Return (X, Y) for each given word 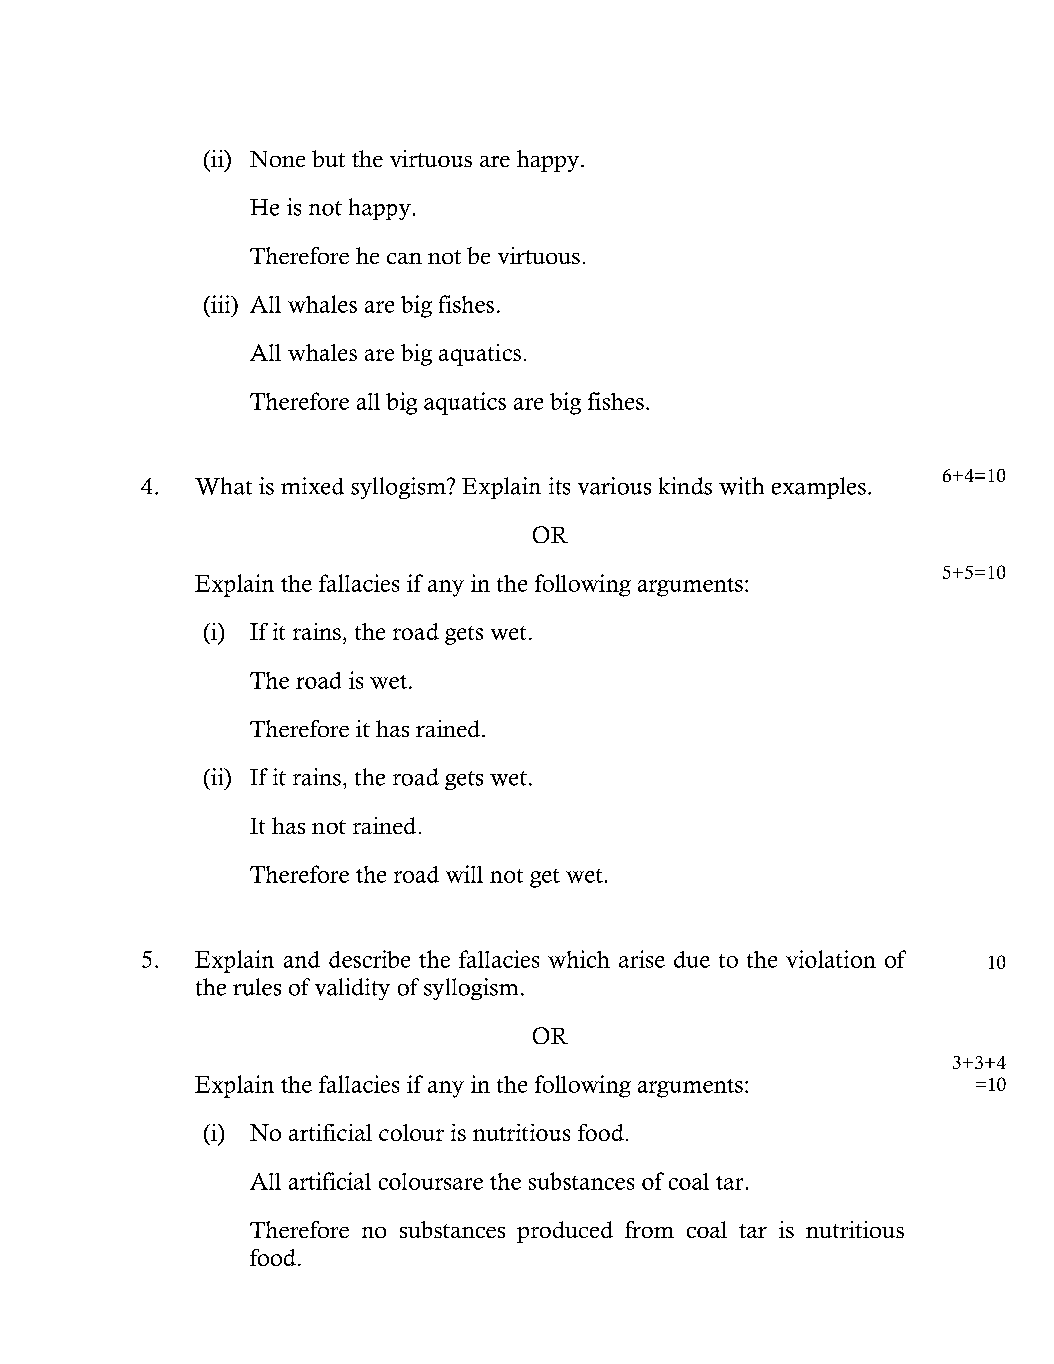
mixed (312, 486)
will (464, 874)
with (741, 486)
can (404, 258)
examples (819, 488)
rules (257, 987)
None (277, 159)
